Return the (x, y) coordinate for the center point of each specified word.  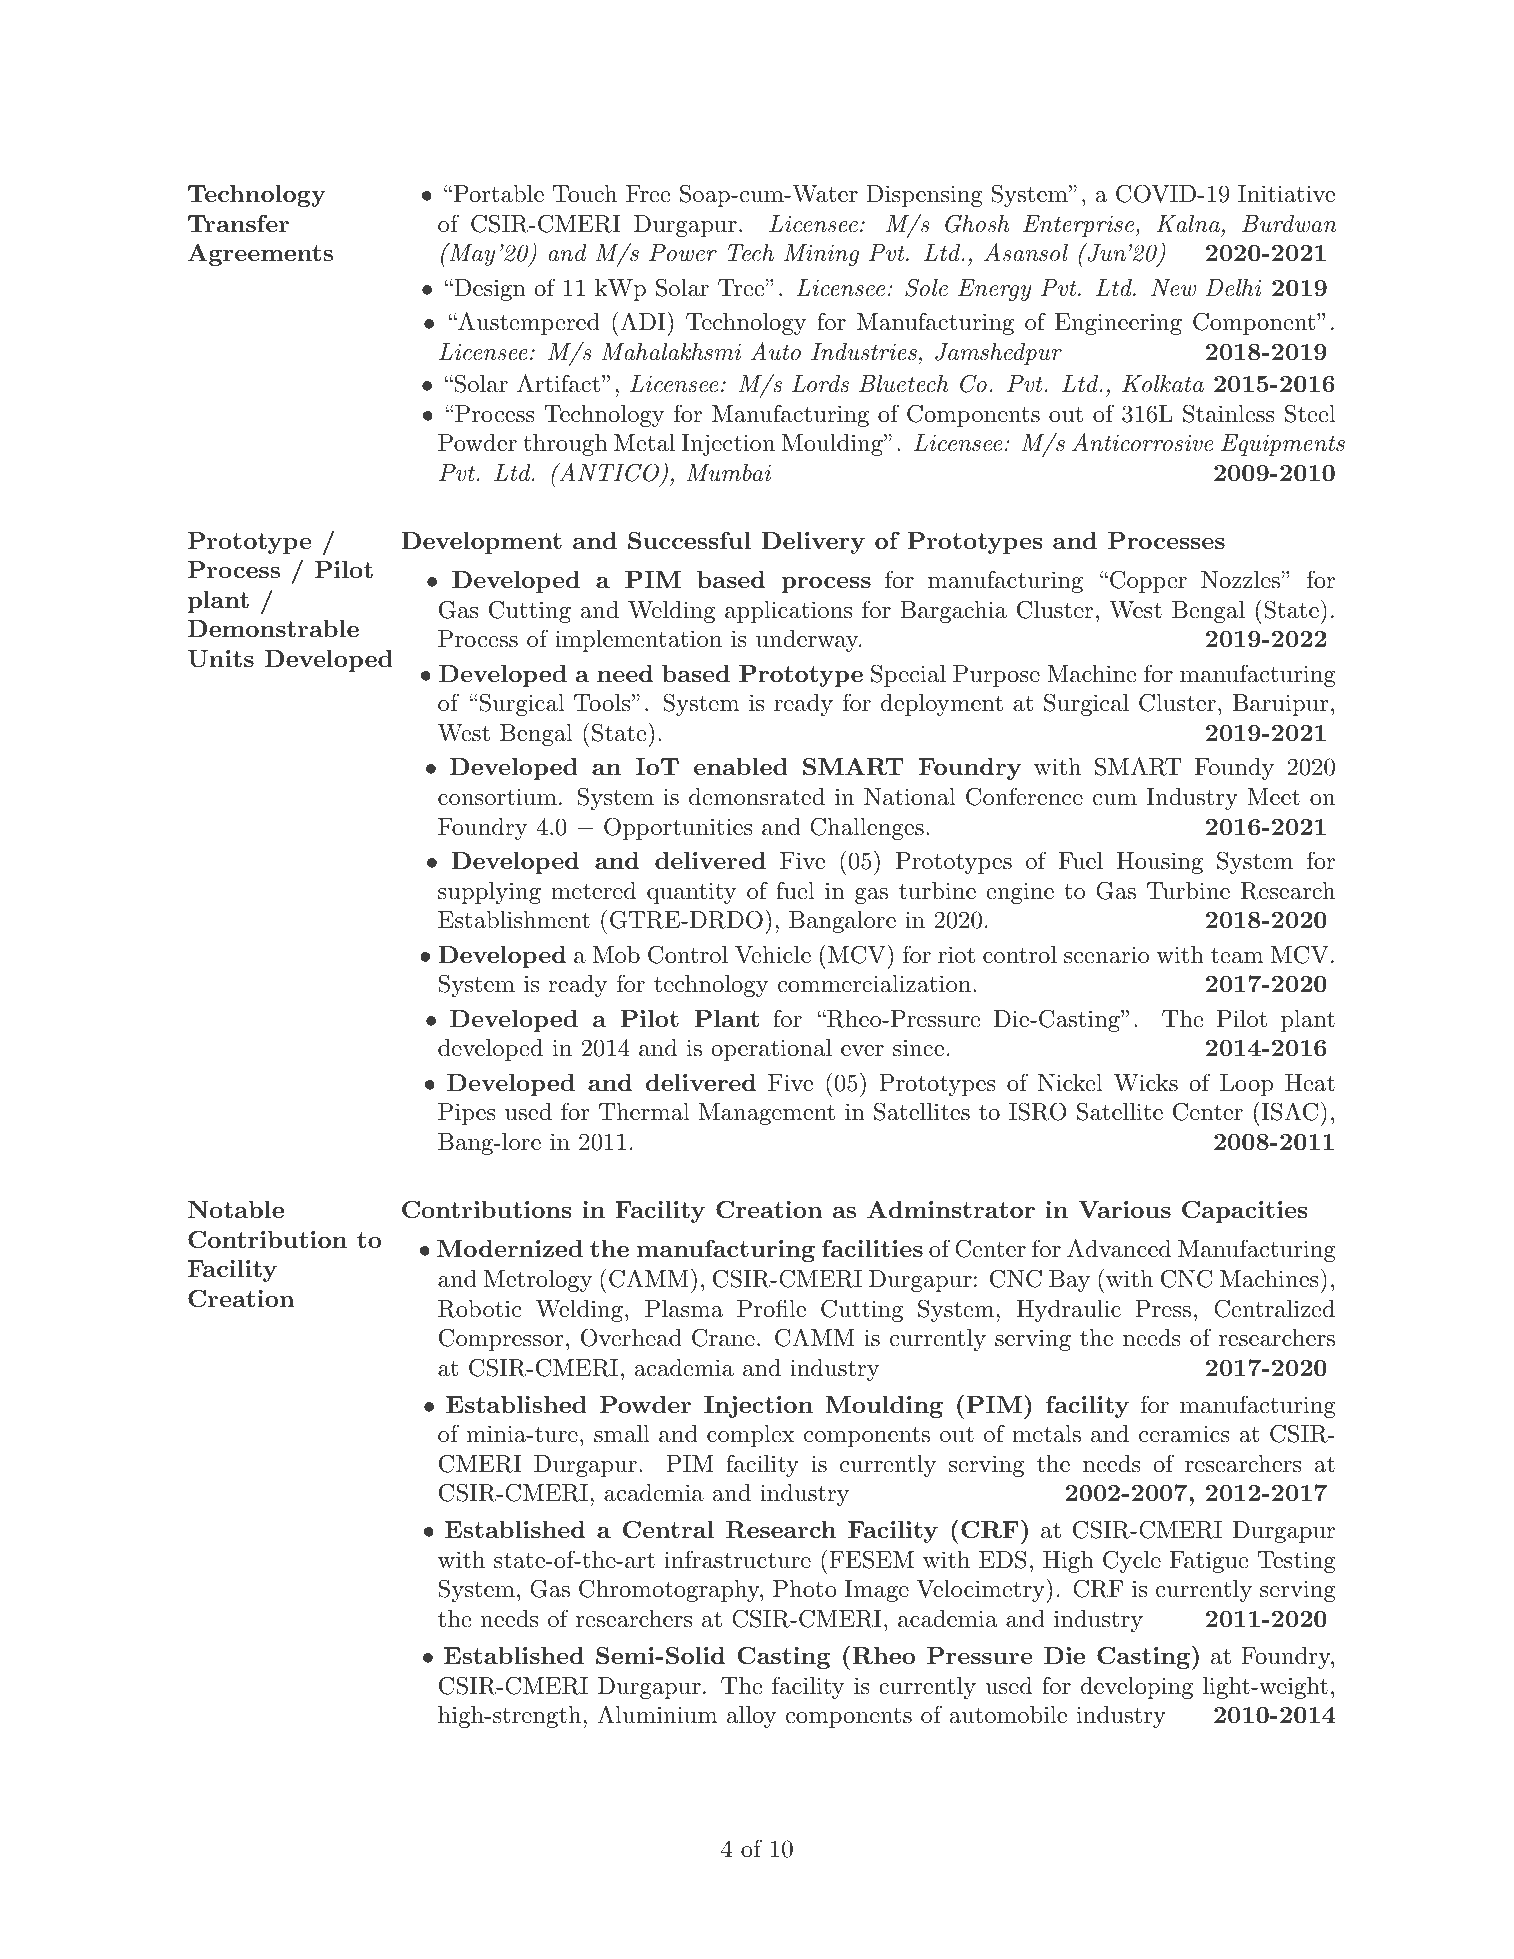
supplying (489, 893)
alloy (751, 1717)
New (1173, 288)
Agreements (260, 255)
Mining (821, 255)
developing (1137, 1688)
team (1237, 956)
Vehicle (773, 955)
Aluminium (657, 1714)
